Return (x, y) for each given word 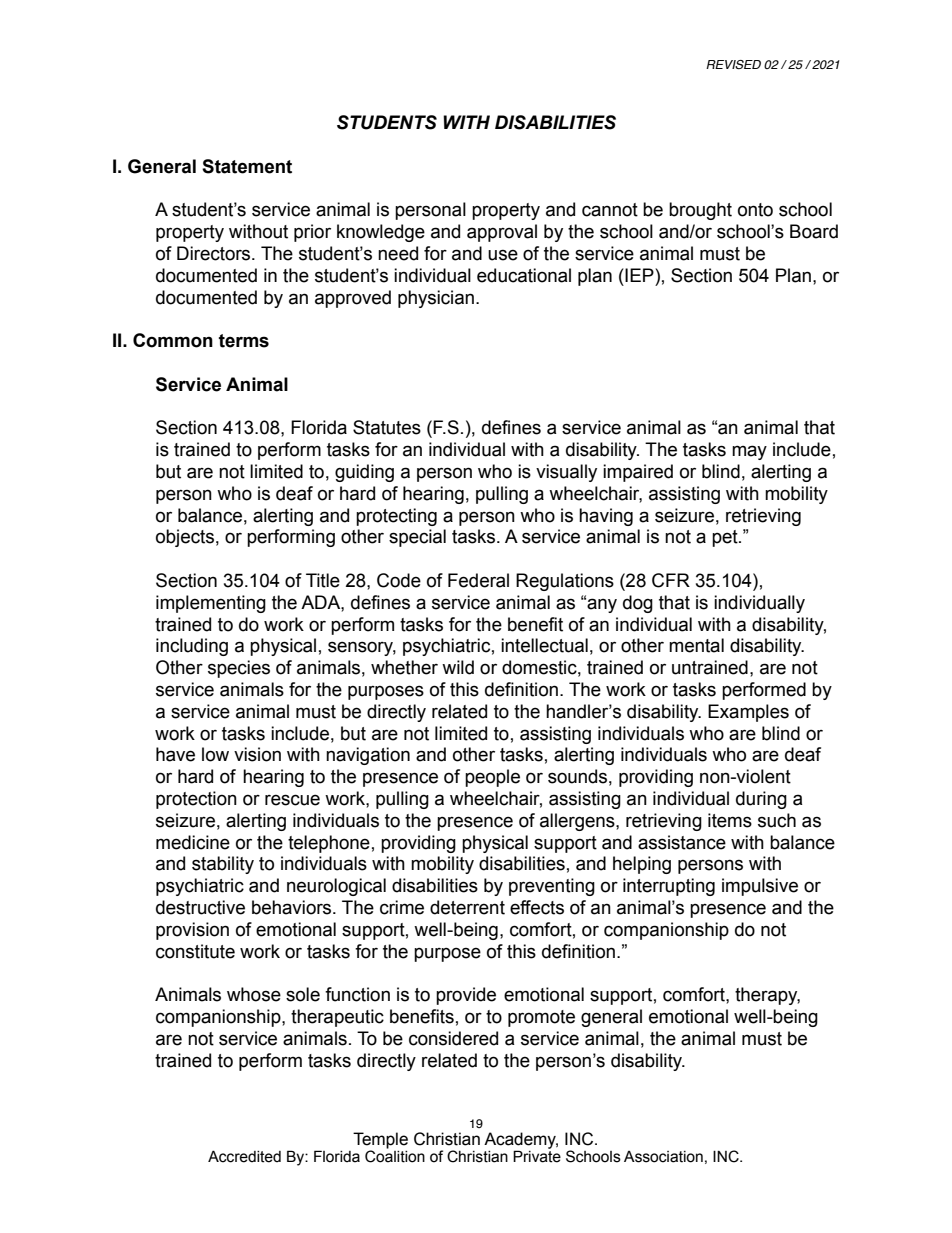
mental (696, 645)
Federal (478, 580)
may (749, 452)
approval (502, 233)
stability (223, 865)
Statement (247, 166)
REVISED (733, 64)
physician (436, 299)
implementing (211, 604)
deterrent (467, 907)
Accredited (244, 1156)
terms (244, 341)
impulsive (760, 887)
